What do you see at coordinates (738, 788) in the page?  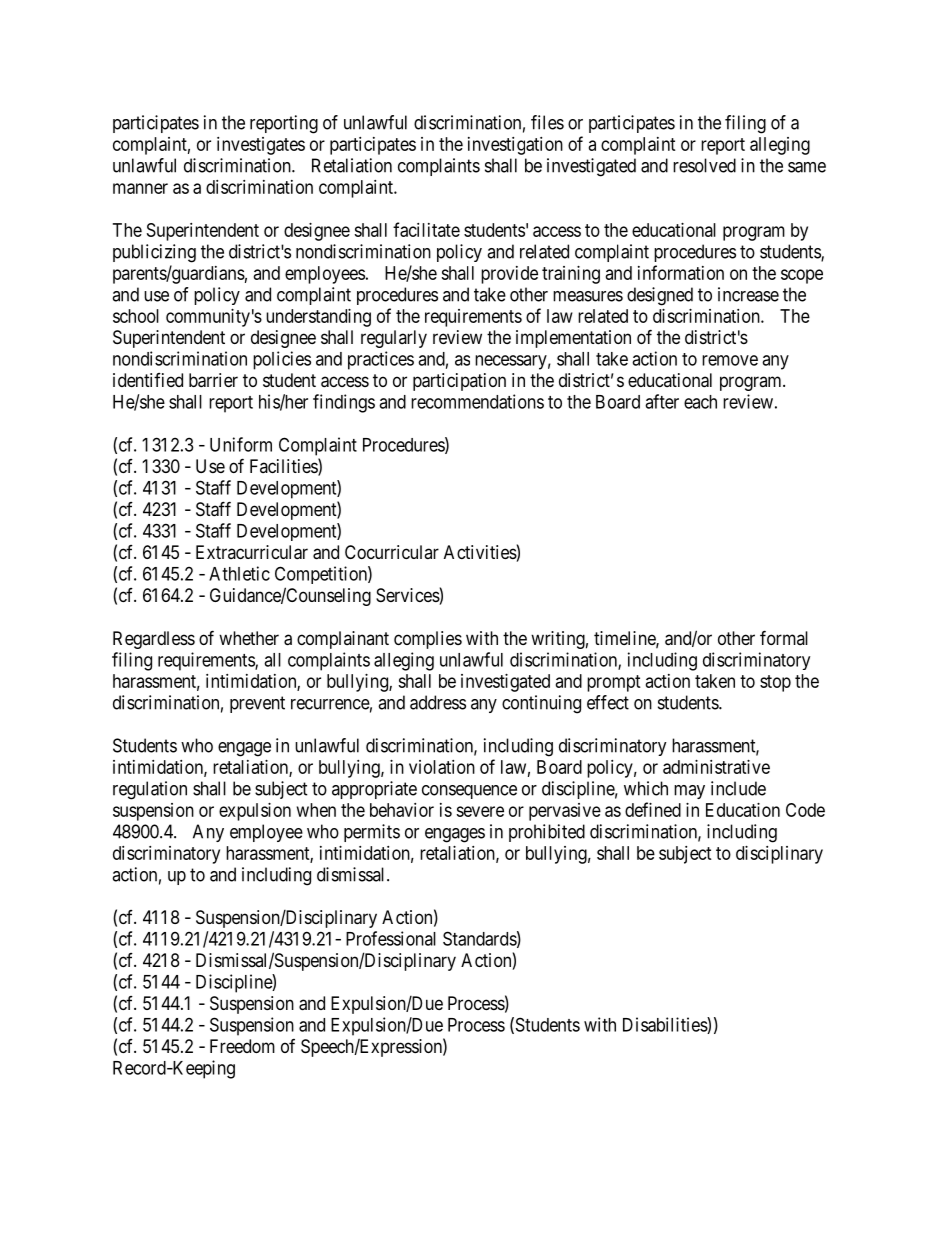 I see `include` at bounding box center [738, 788].
